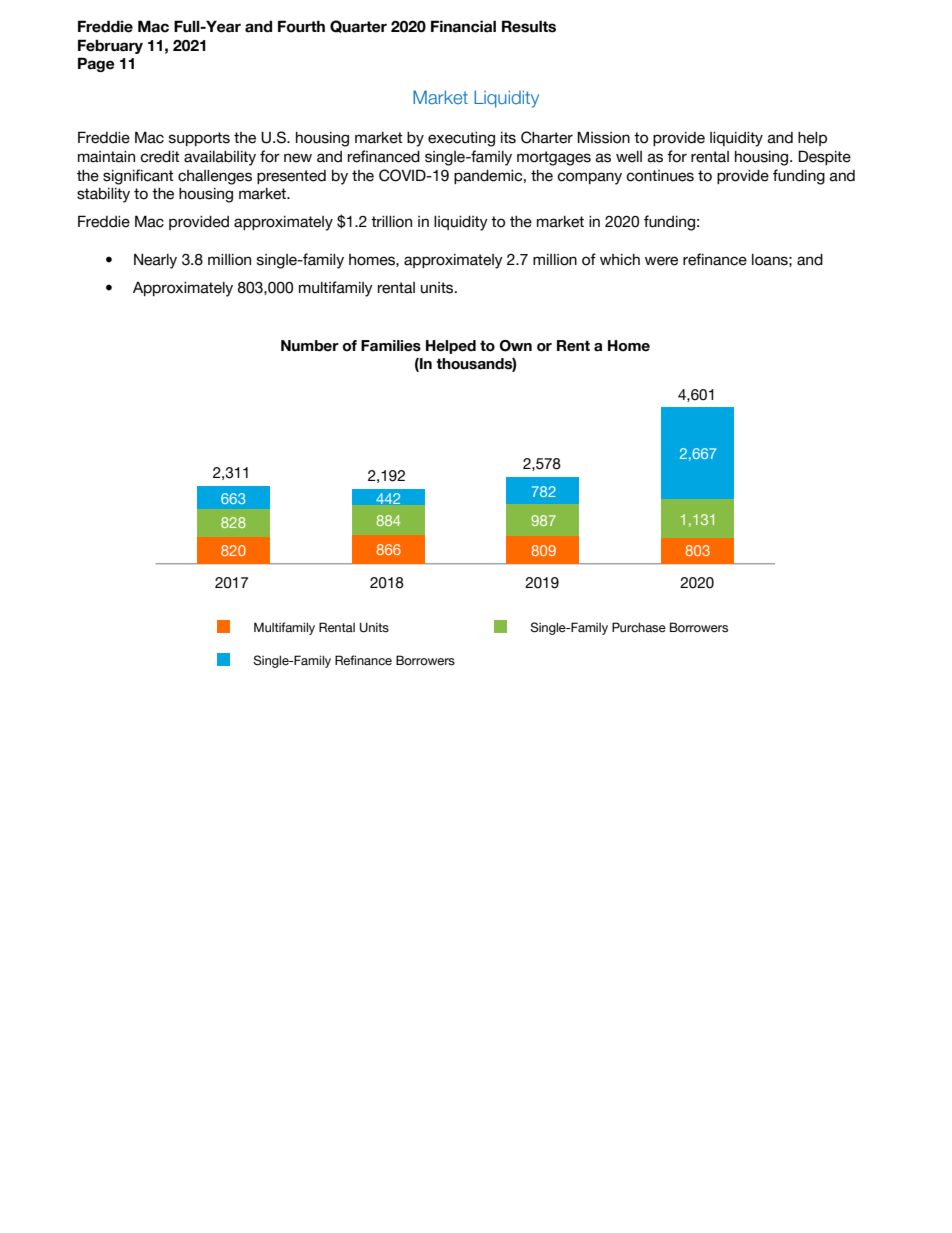 The height and width of the image is (1233, 952). I want to click on company, so click(589, 178).
